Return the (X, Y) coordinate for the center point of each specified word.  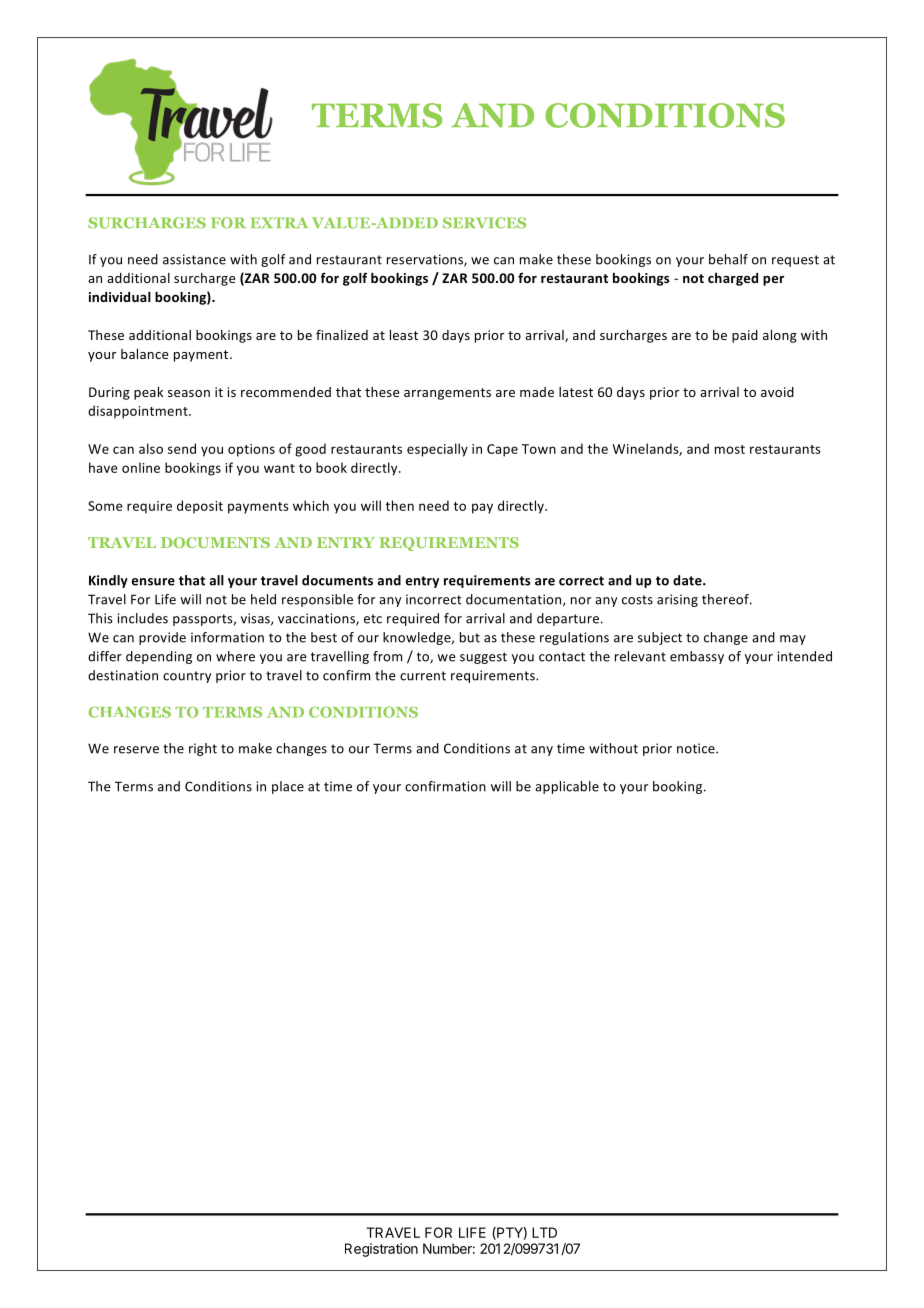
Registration (381, 1250)
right (203, 749)
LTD (544, 1232)
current (423, 676)
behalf (728, 259)
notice (697, 748)
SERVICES (484, 223)
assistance (194, 259)
